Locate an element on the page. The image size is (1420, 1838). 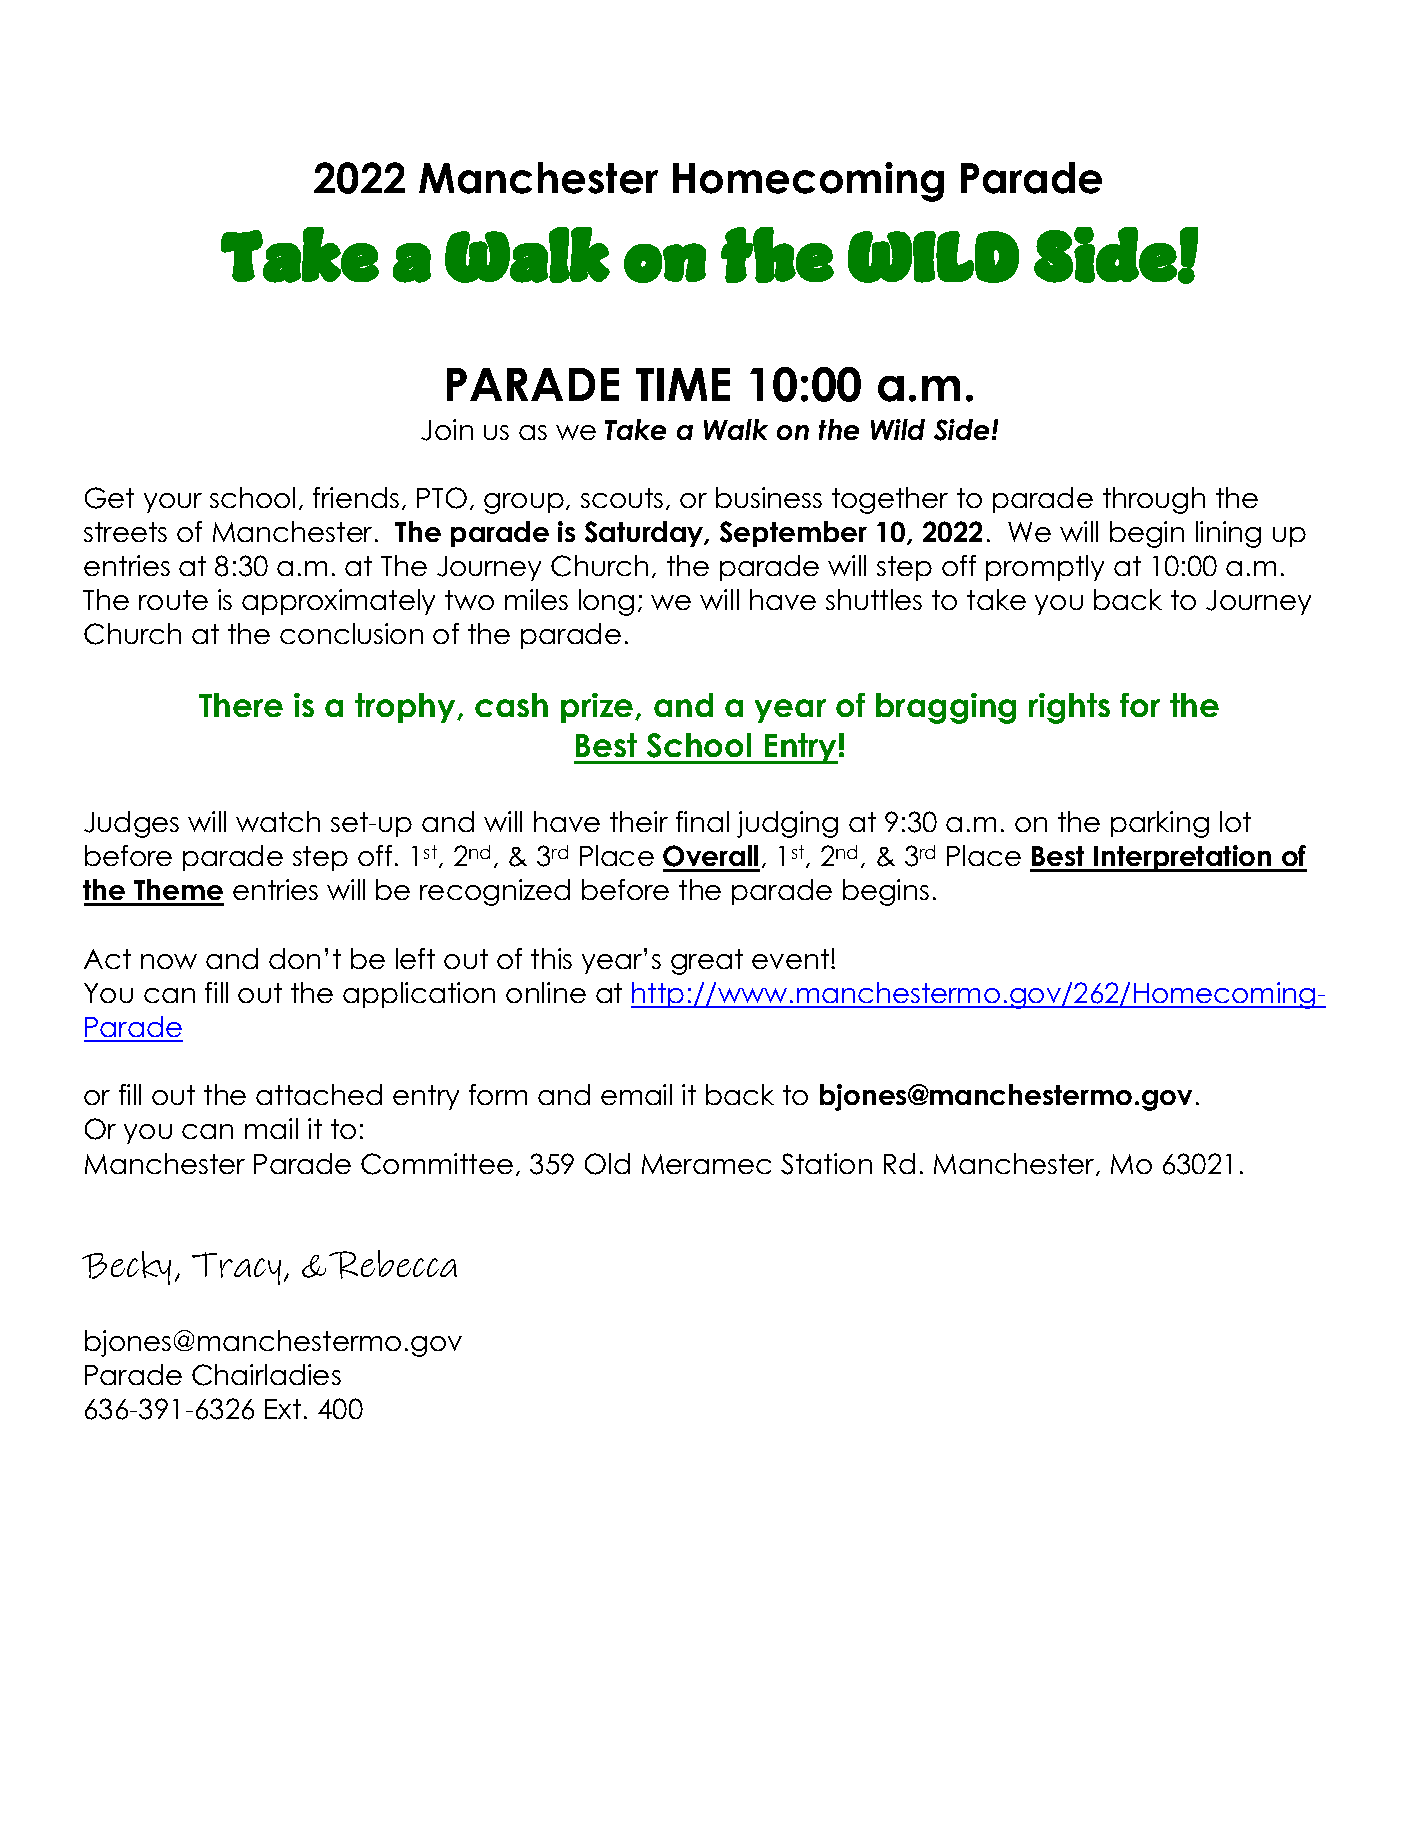
attached is located at coordinates (319, 1094).
